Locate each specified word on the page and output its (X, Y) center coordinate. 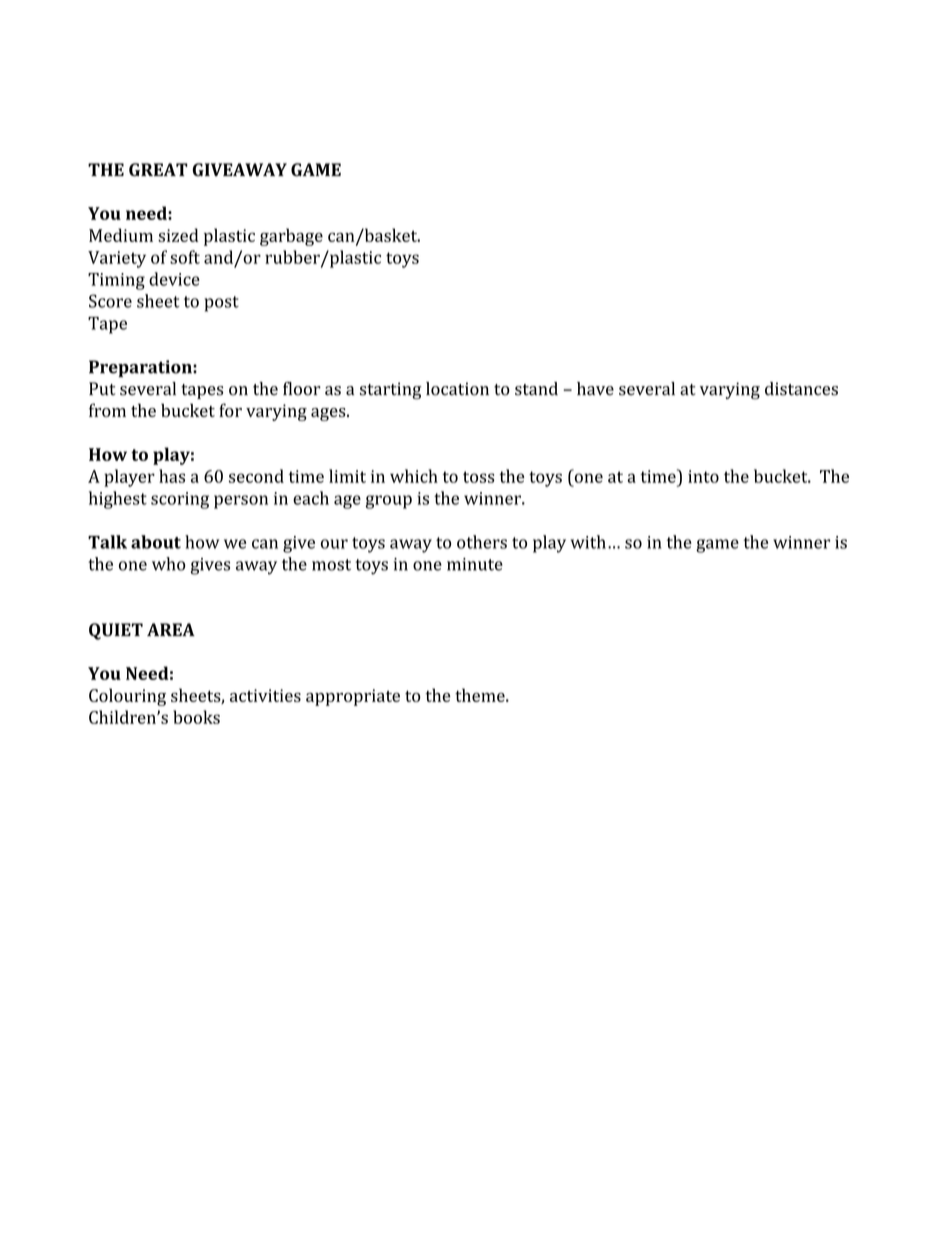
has (172, 476)
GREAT (158, 170)
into (703, 476)
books (196, 717)
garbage (291, 237)
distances (801, 389)
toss (479, 477)
